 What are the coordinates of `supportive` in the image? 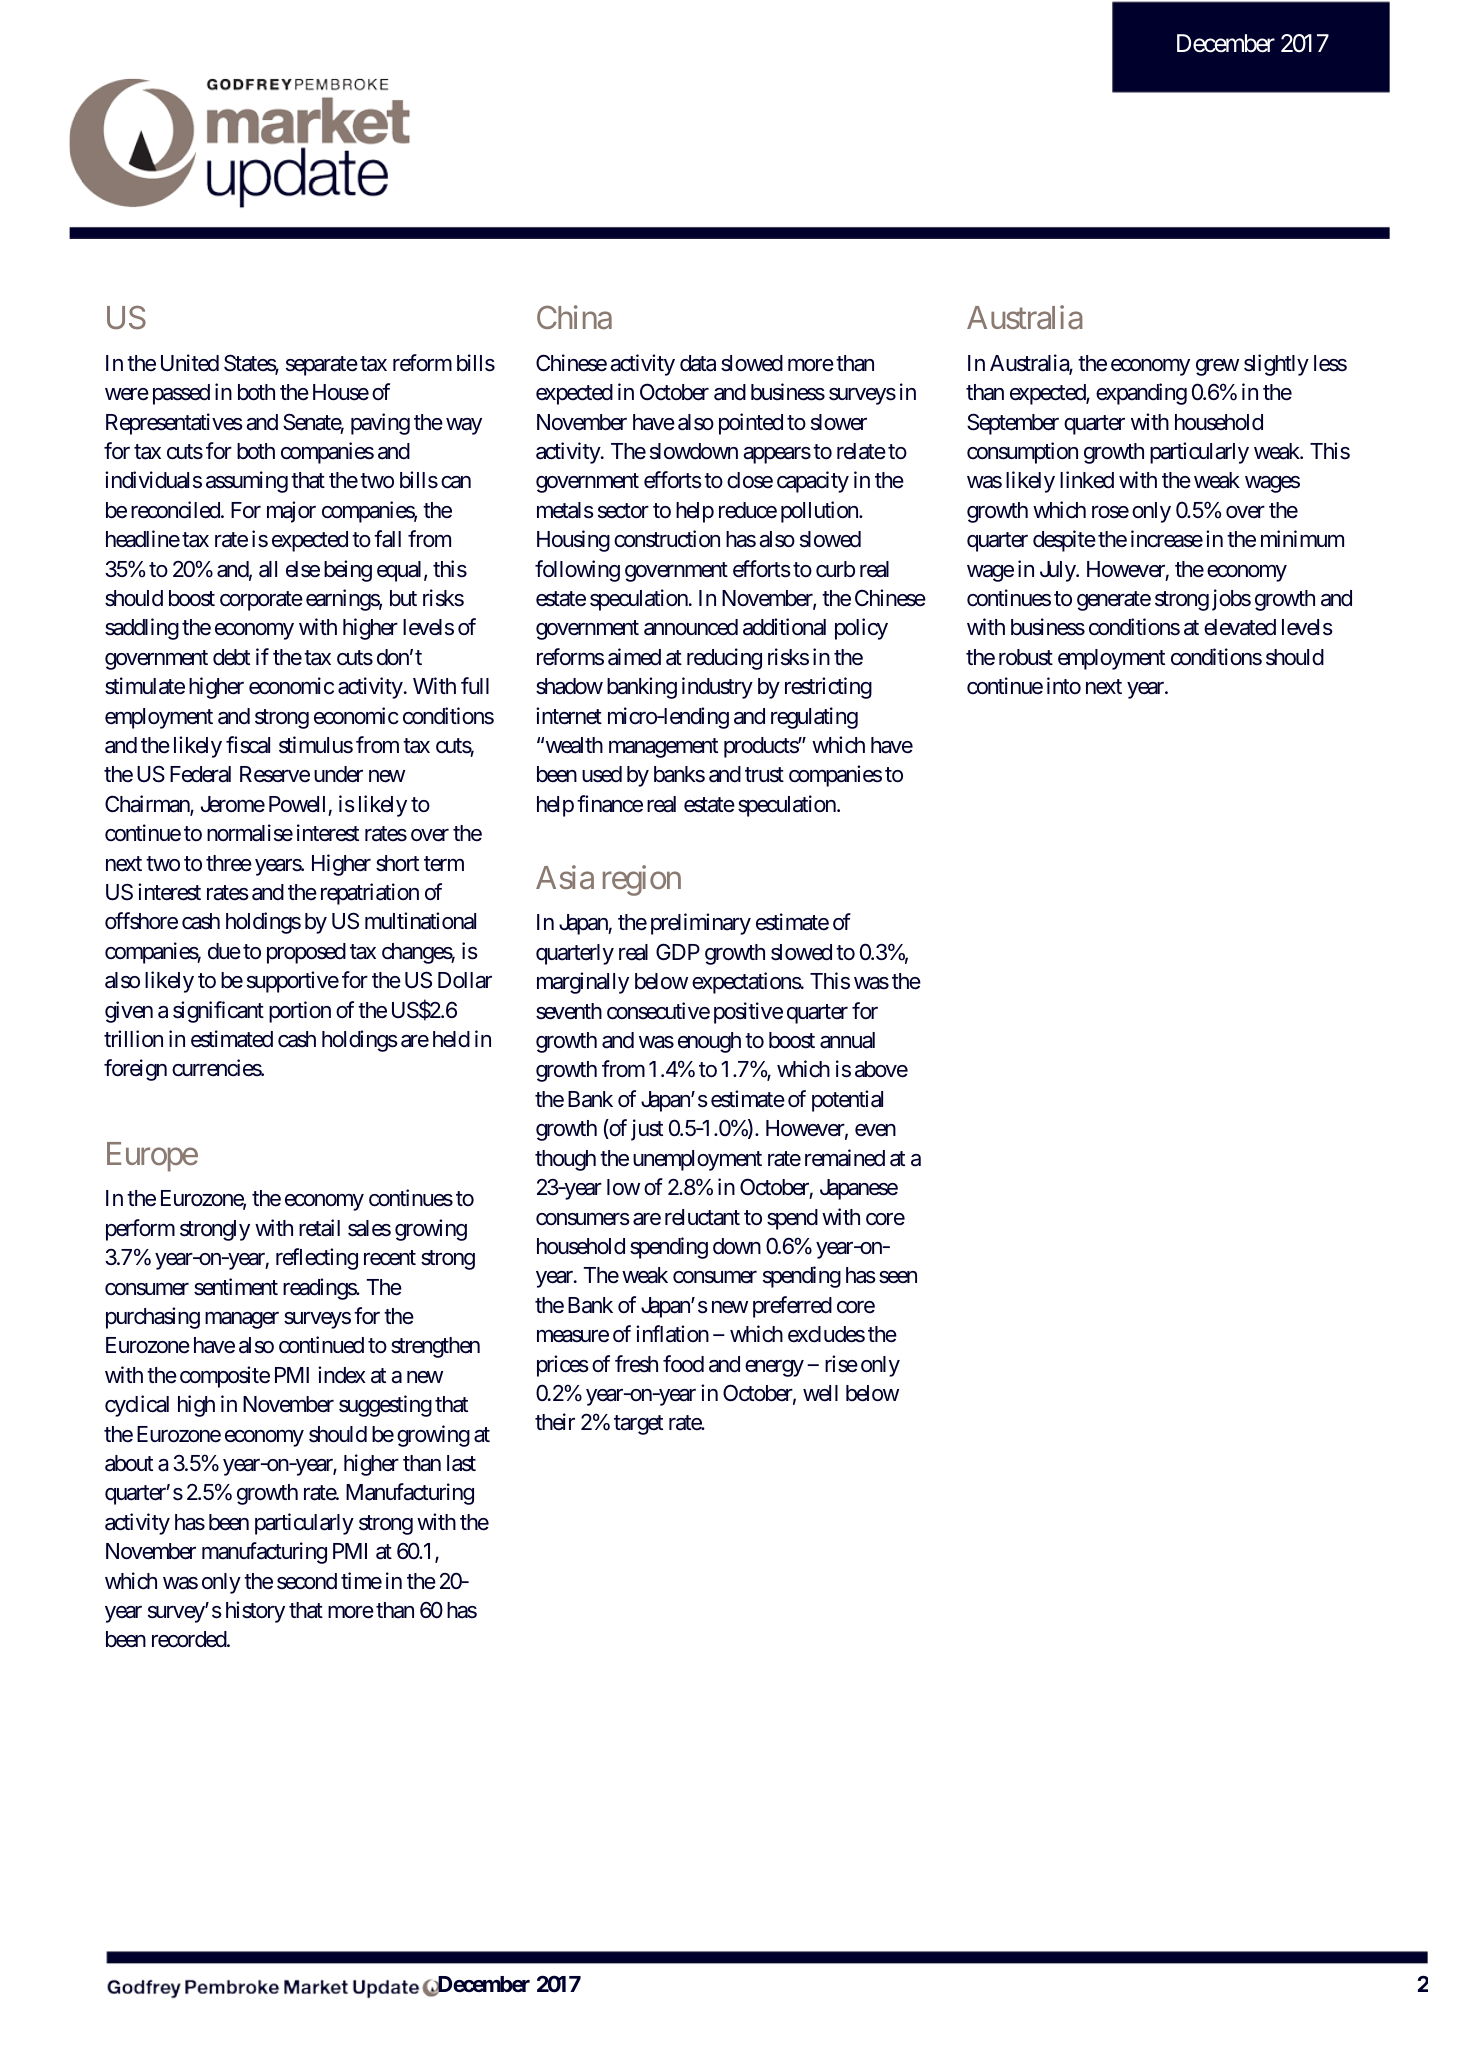 It's located at (293, 982).
